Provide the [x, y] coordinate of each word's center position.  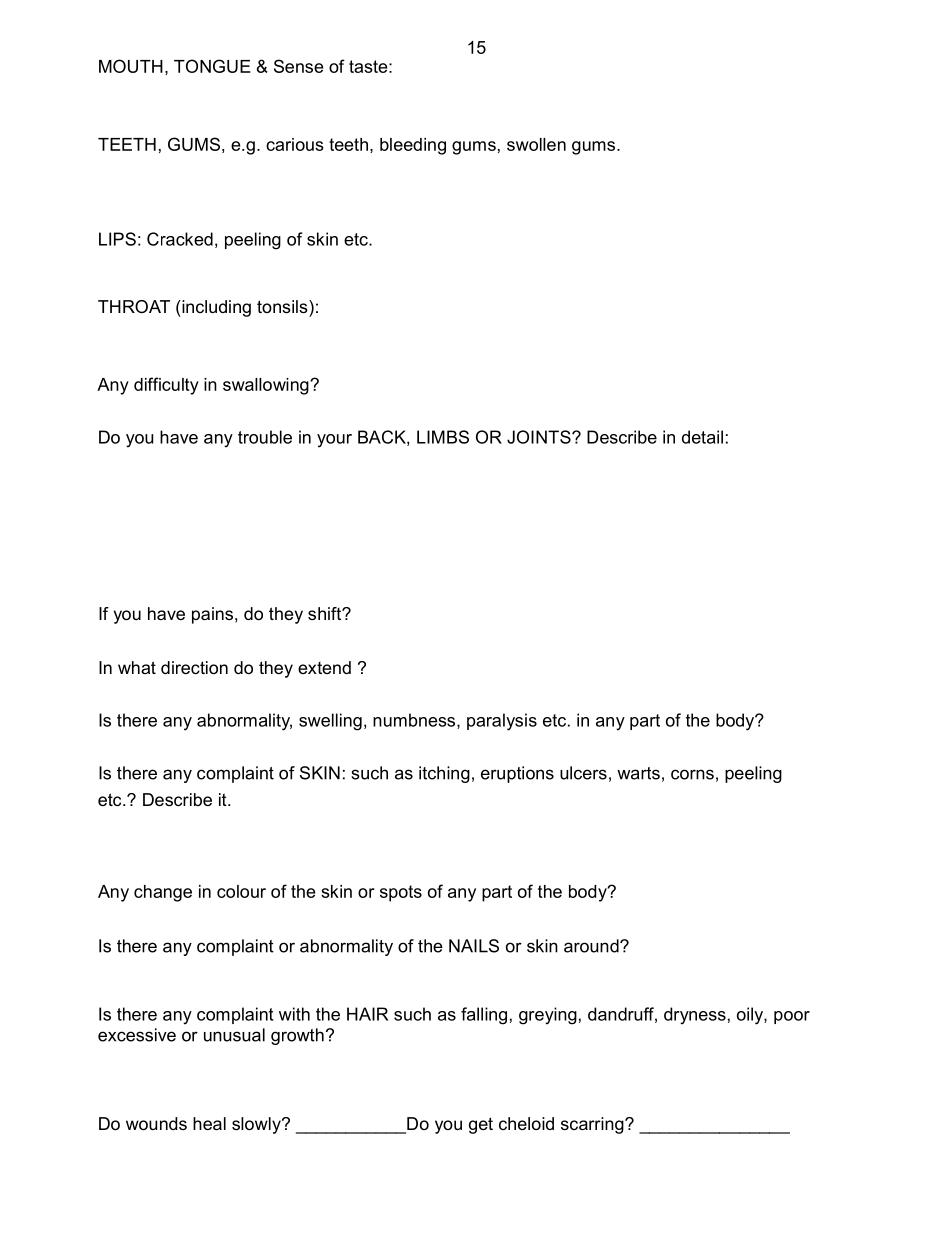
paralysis [502, 722]
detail [702, 437]
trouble [265, 437]
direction [194, 667]
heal [209, 1123]
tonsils [283, 306]
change [163, 893]
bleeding [413, 146]
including [215, 308]
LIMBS [443, 437]
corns [692, 774]
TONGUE [212, 66]
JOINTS [540, 437]
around [592, 946]
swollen [536, 144]
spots [401, 893]
